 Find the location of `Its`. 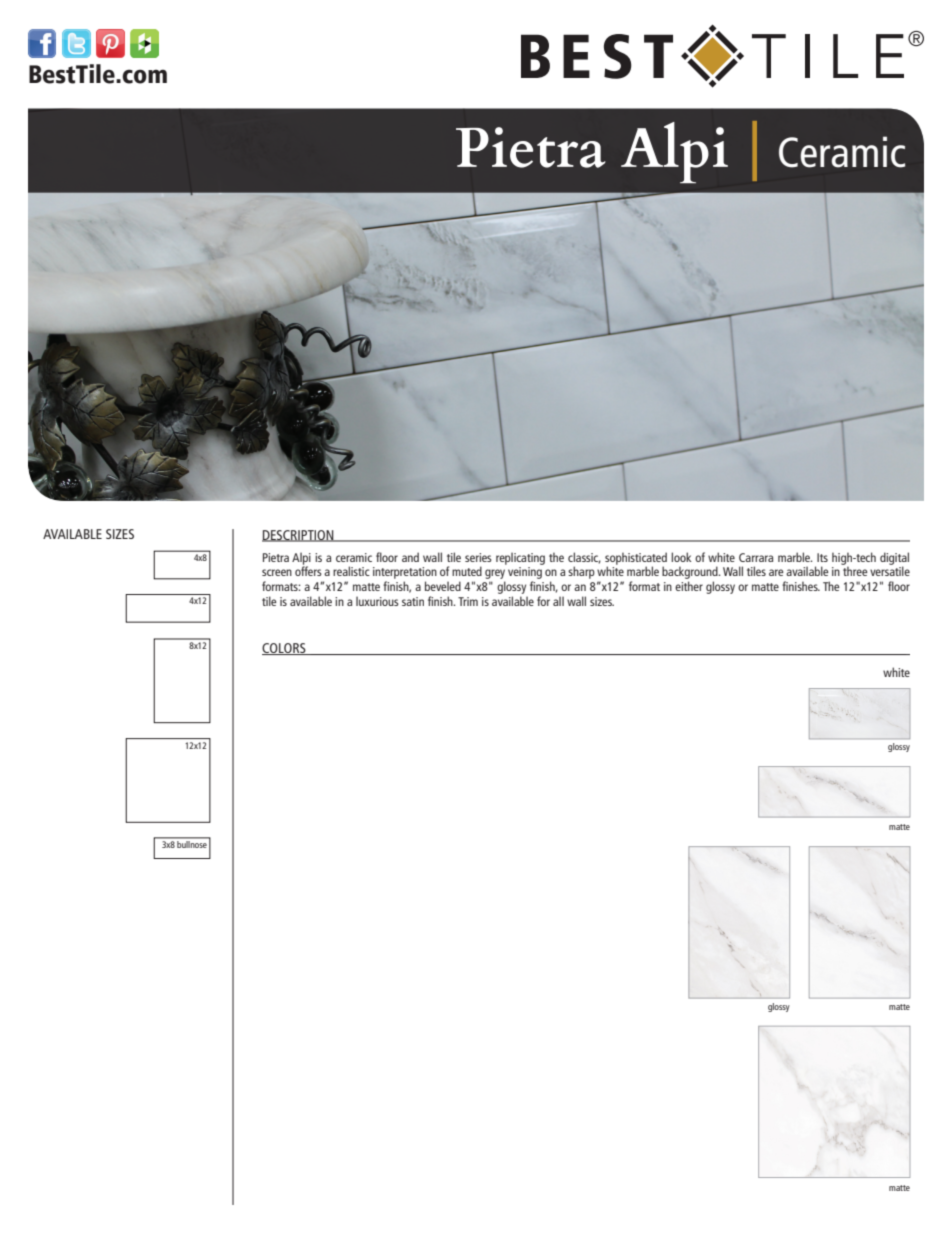

Its is located at coordinates (822, 557).
